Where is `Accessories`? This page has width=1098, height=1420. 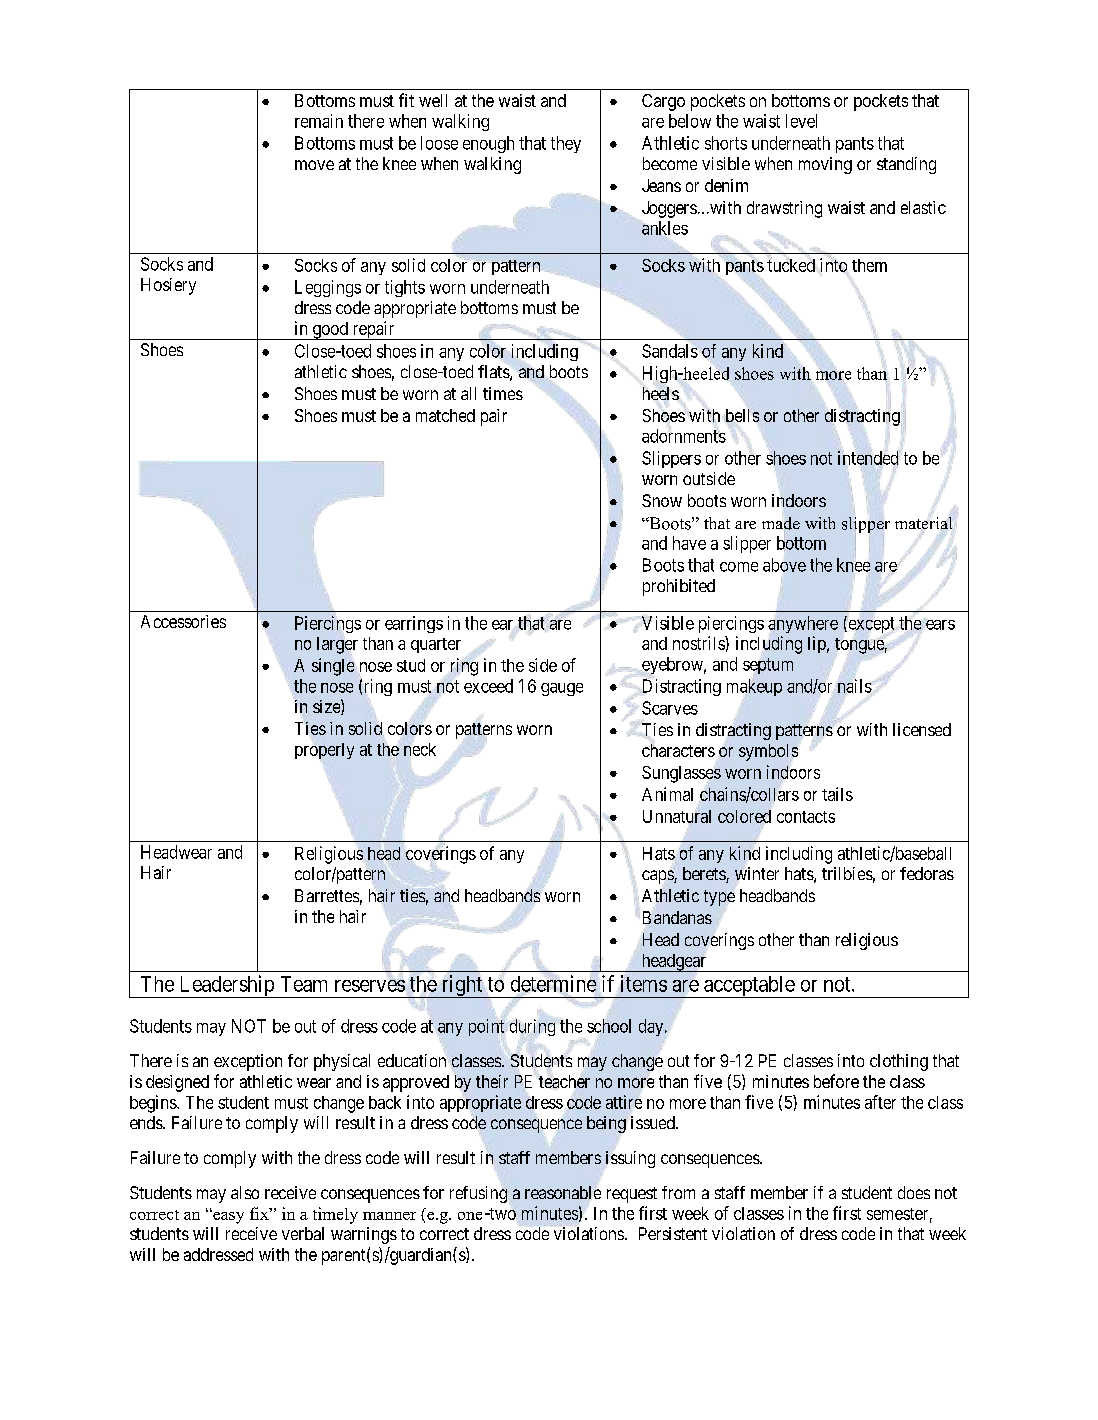 Accessories is located at coordinates (183, 621).
